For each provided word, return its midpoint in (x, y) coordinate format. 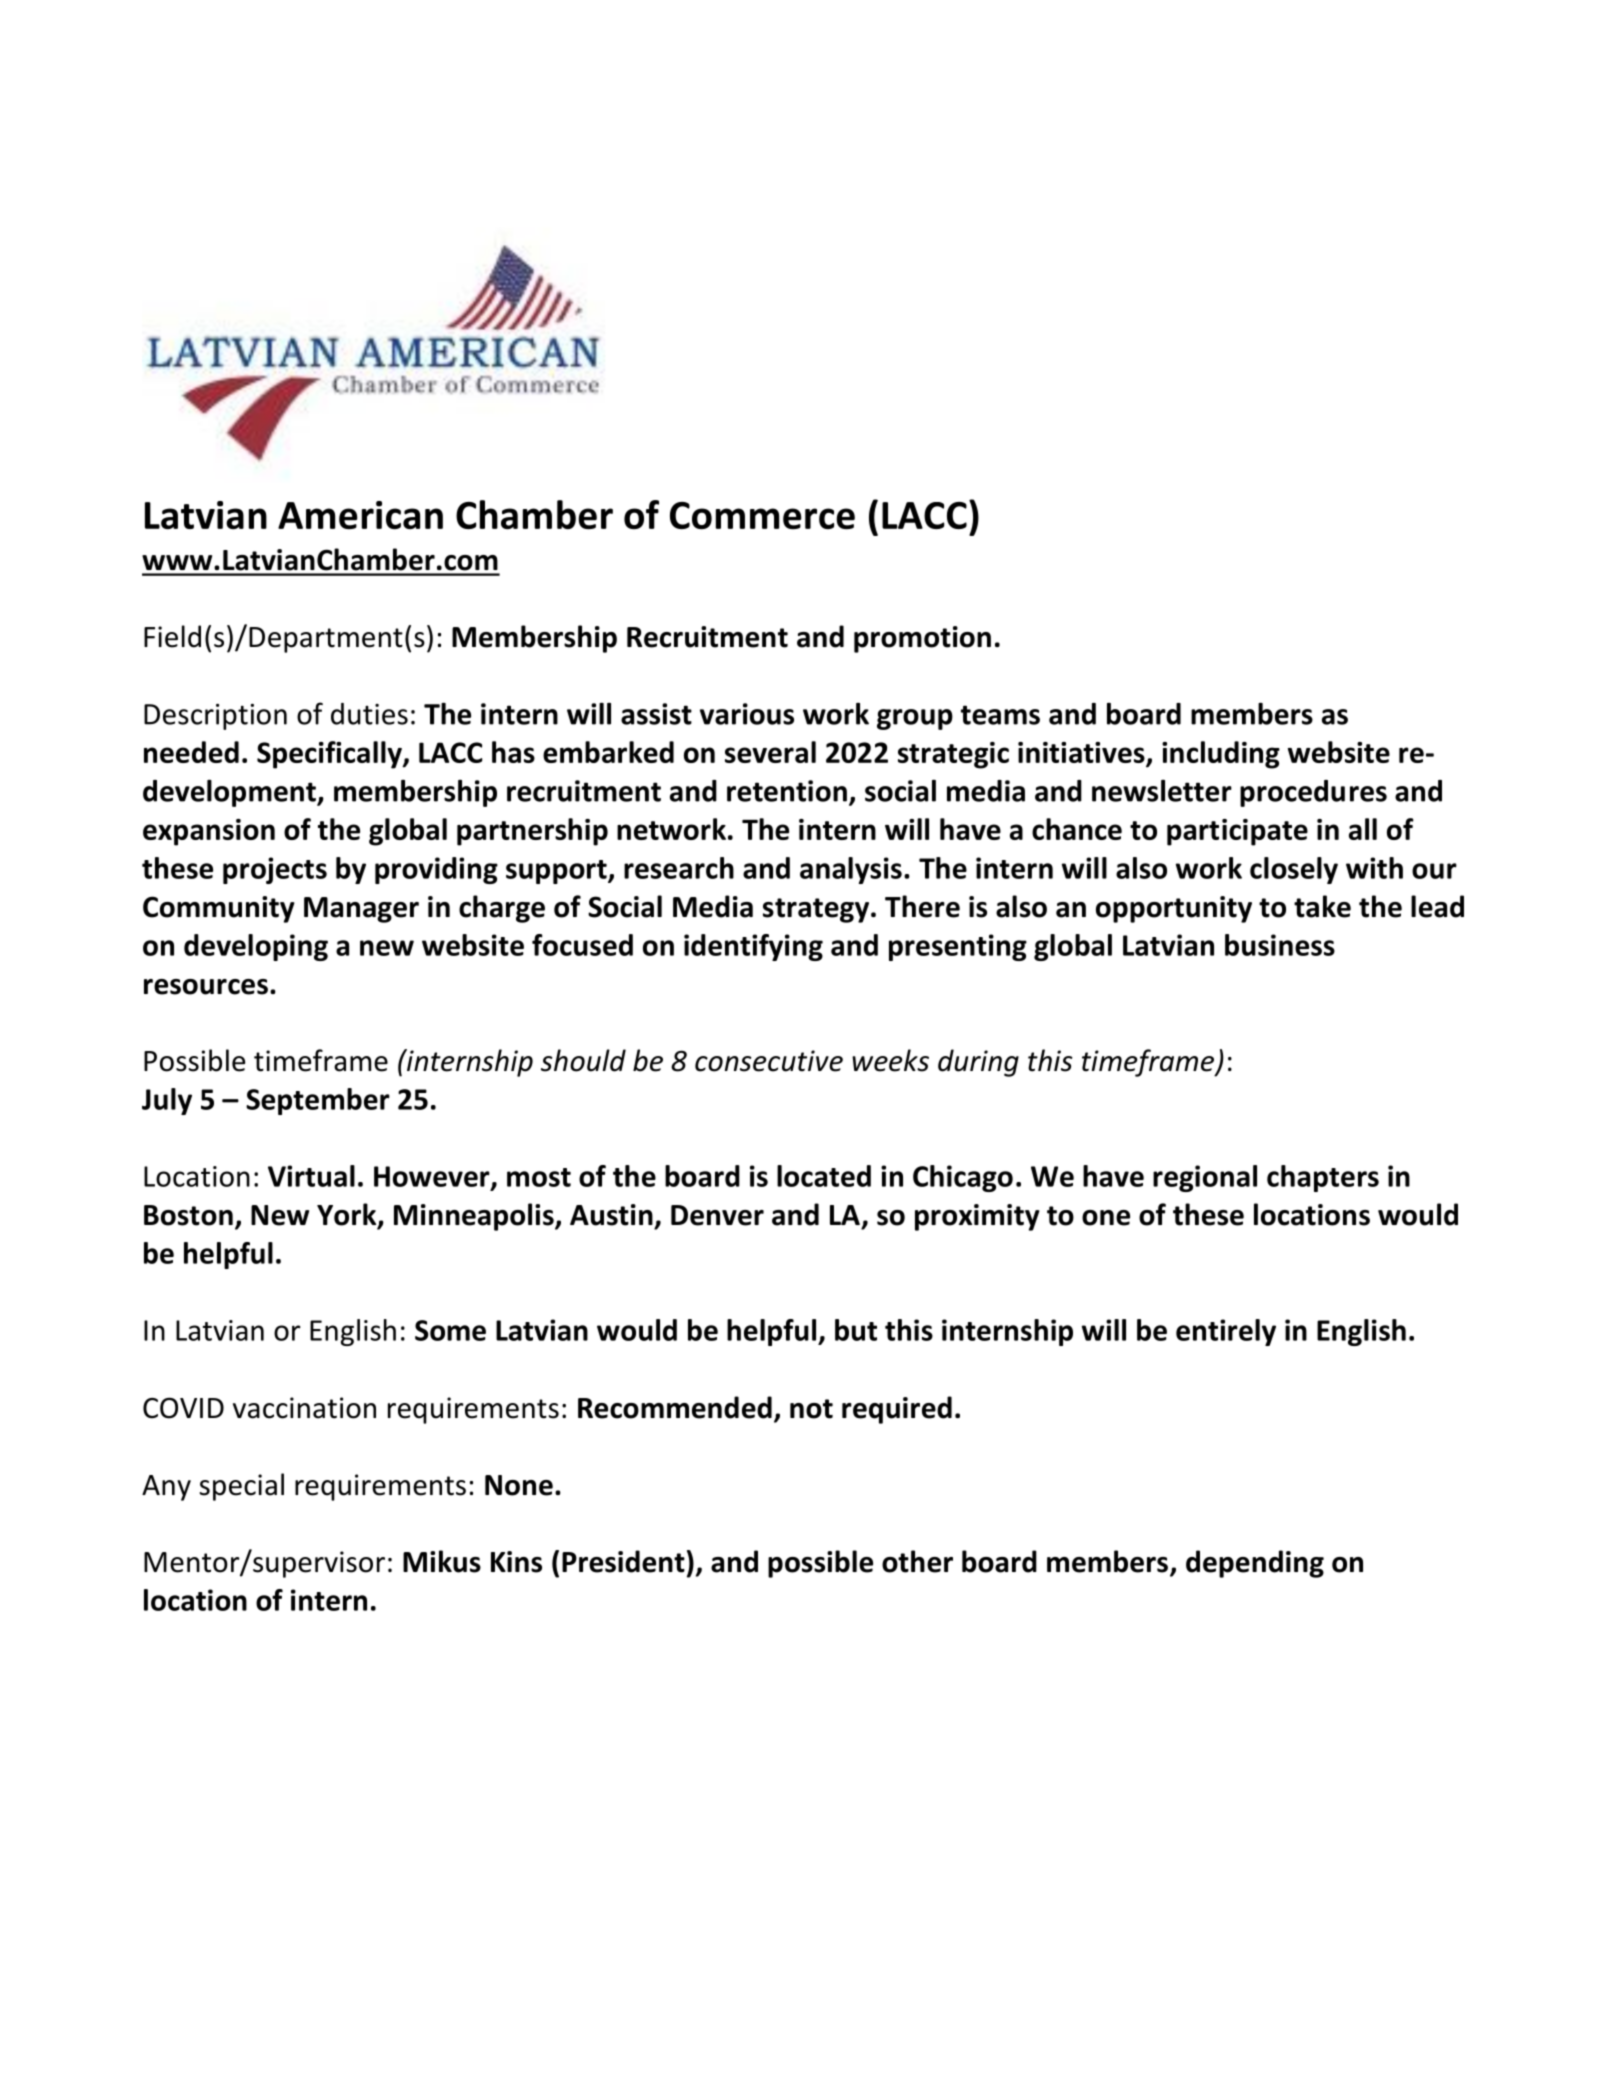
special (242, 1487)
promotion (922, 639)
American (360, 515)
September (318, 1101)
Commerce (762, 516)
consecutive (769, 1061)
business (1280, 945)
